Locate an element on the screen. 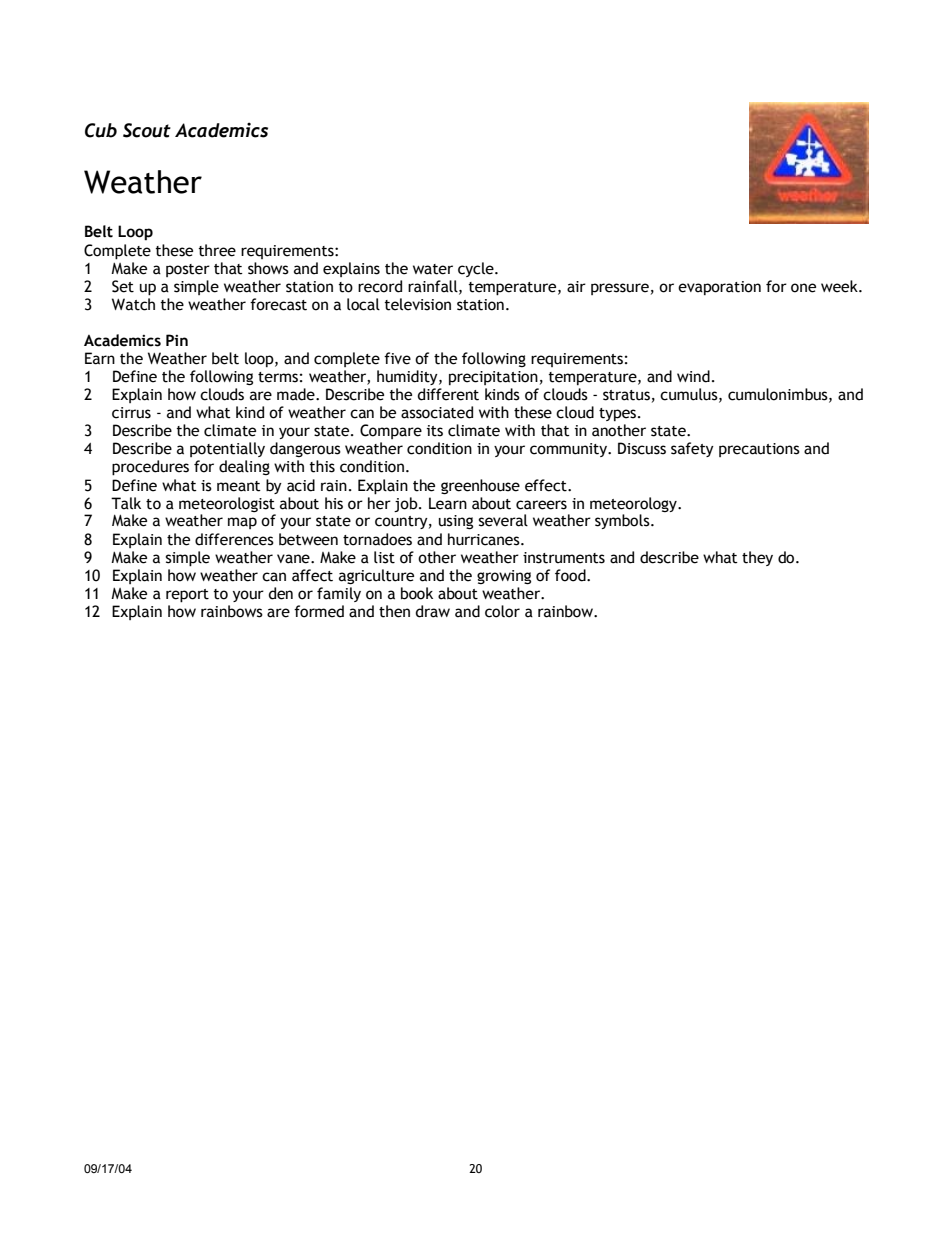 Image resolution: width=952 pixels, height=1233 pixels. color is located at coordinates (502, 611).
